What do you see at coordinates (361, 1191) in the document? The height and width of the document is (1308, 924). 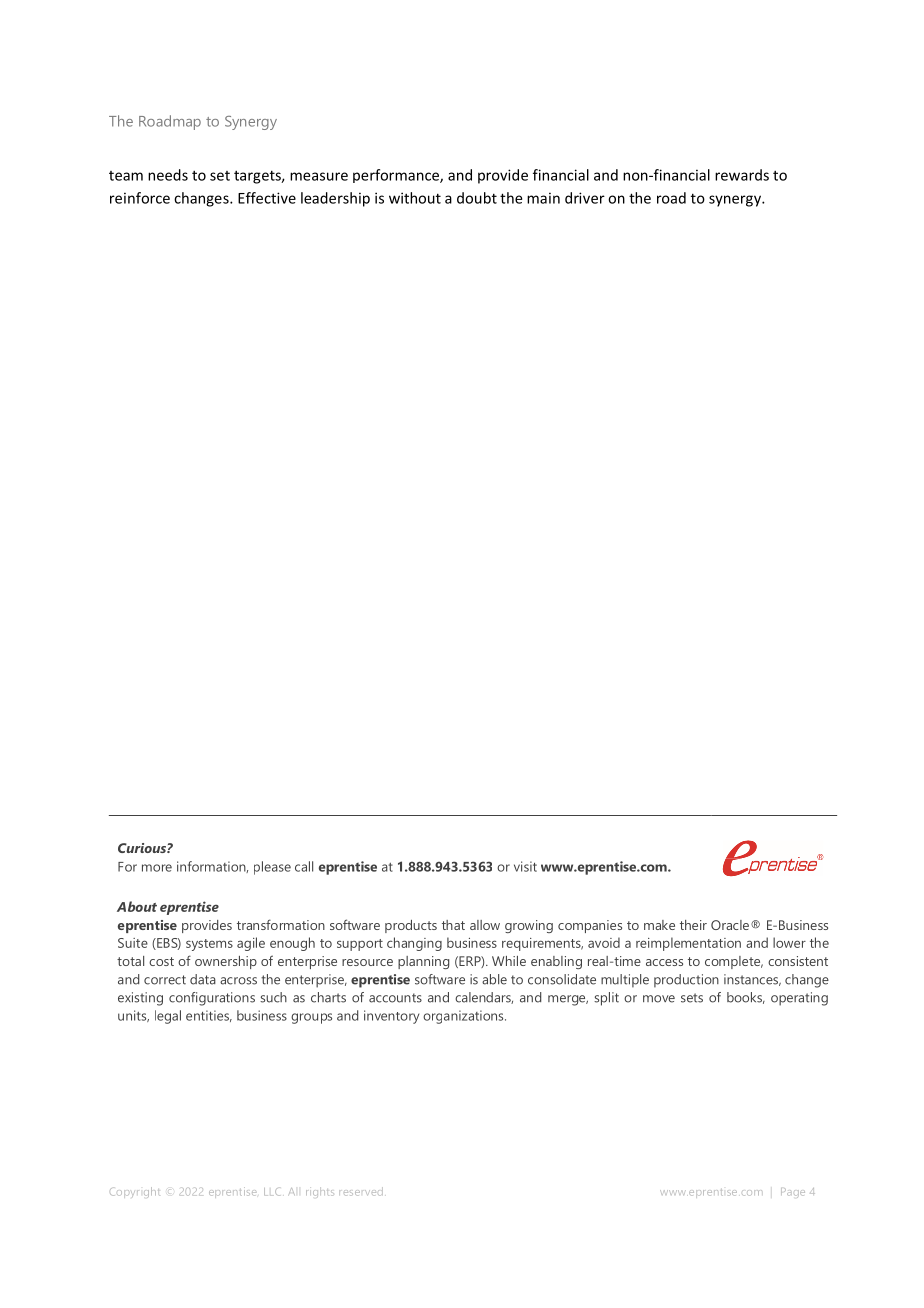 I see `reserved` at bounding box center [361, 1191].
